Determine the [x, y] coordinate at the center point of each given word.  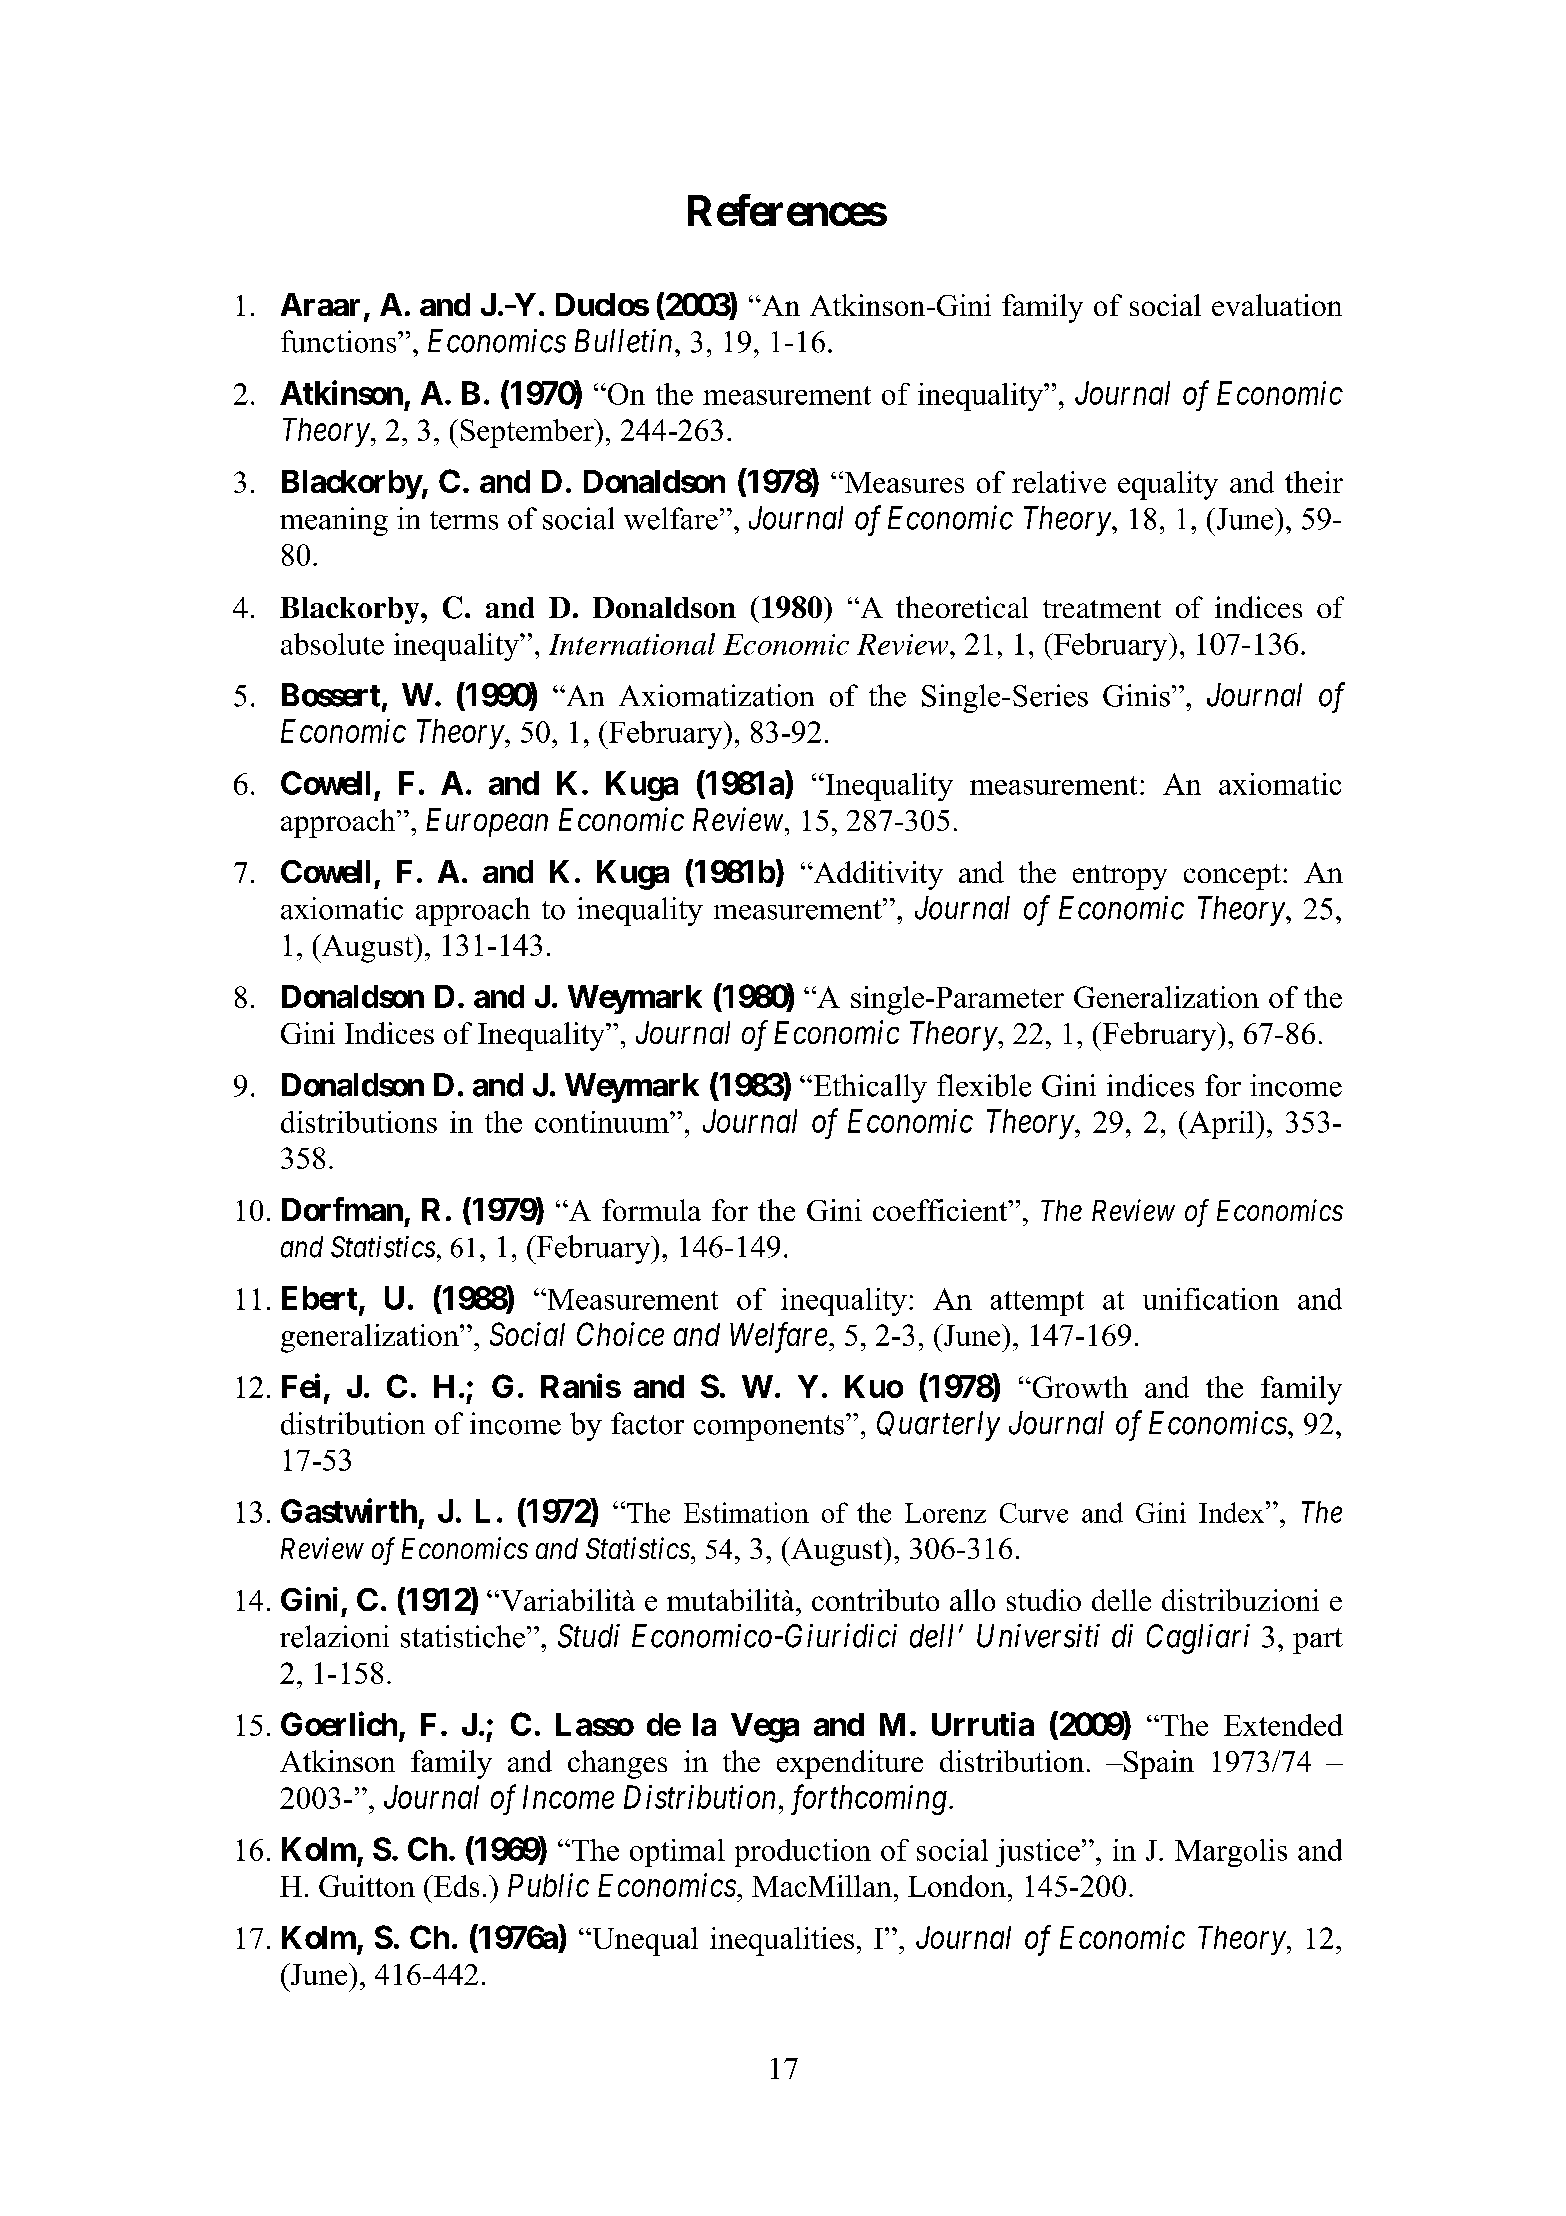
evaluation [1277, 305]
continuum [603, 1122]
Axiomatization [716, 695]
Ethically [869, 1088]
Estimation [746, 1512]
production [803, 1853]
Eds [455, 1886]
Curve [1034, 1513]
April [1221, 1125]
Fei [301, 1386]
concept [1232, 877]
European [487, 822]
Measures [903, 482]
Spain [1158, 1764]
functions [340, 341]
